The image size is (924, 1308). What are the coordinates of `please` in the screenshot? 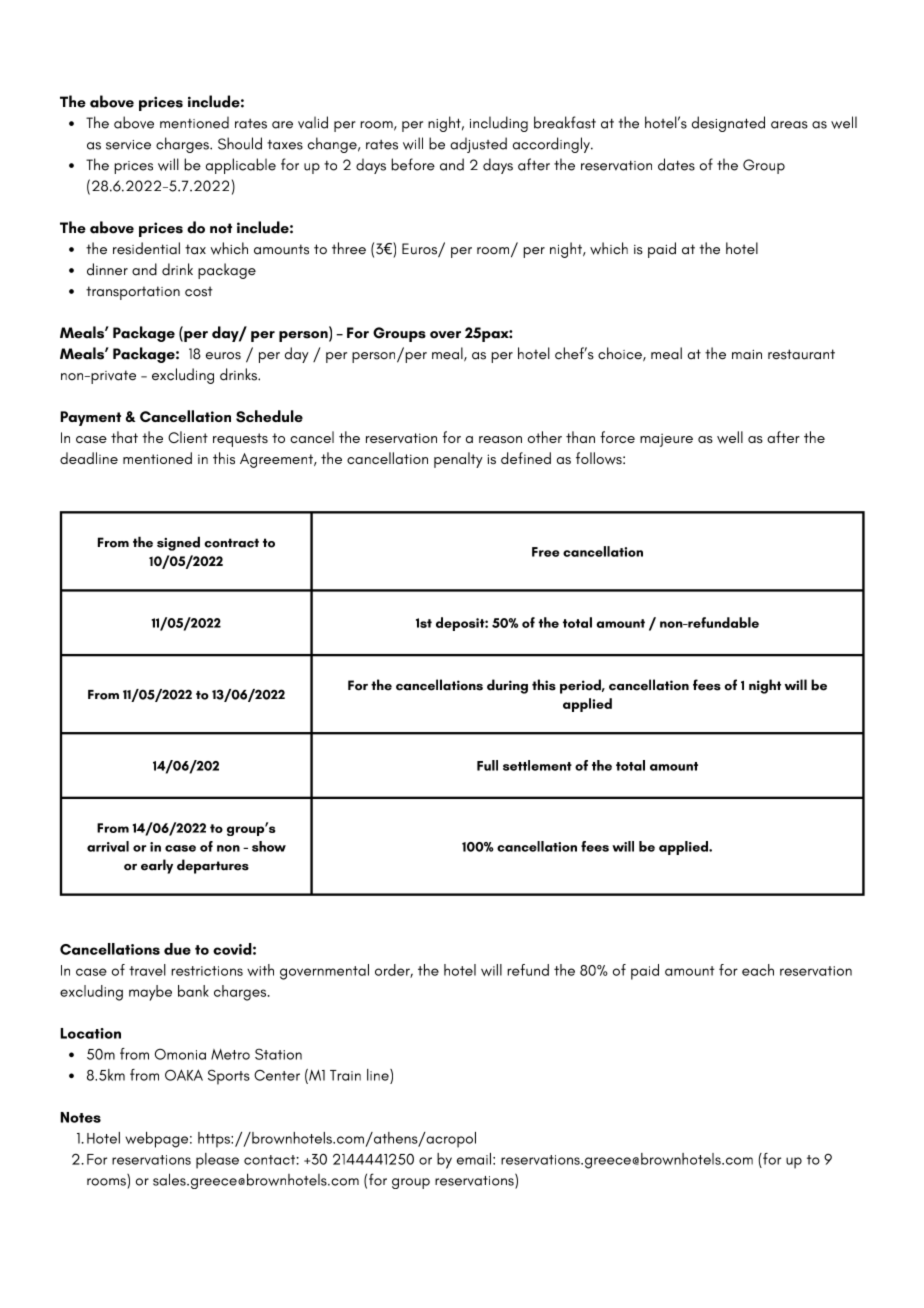 It's located at (217, 1161).
